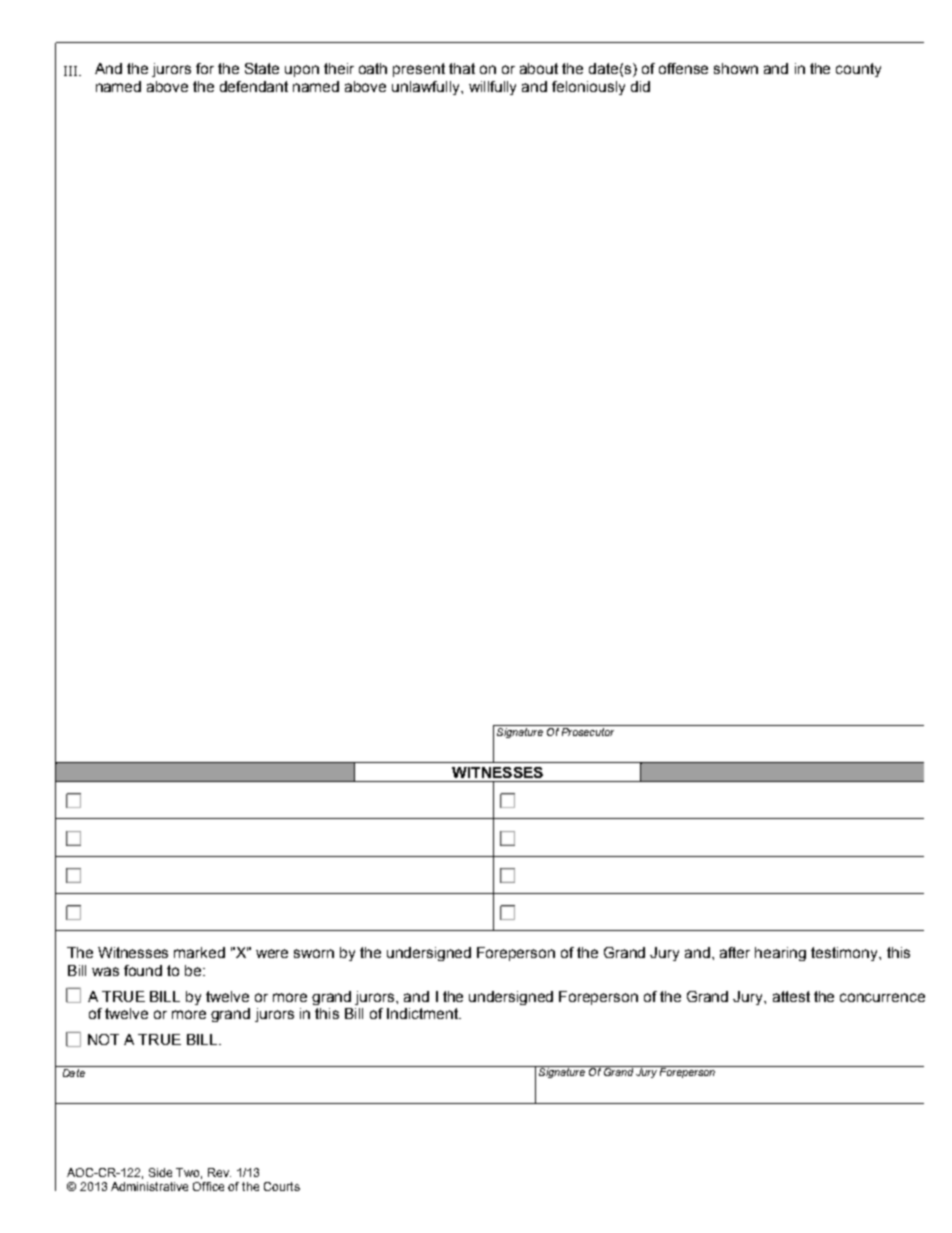 The image size is (952, 1233). What do you see at coordinates (254, 86) in the screenshot?
I see `defendant` at bounding box center [254, 86].
